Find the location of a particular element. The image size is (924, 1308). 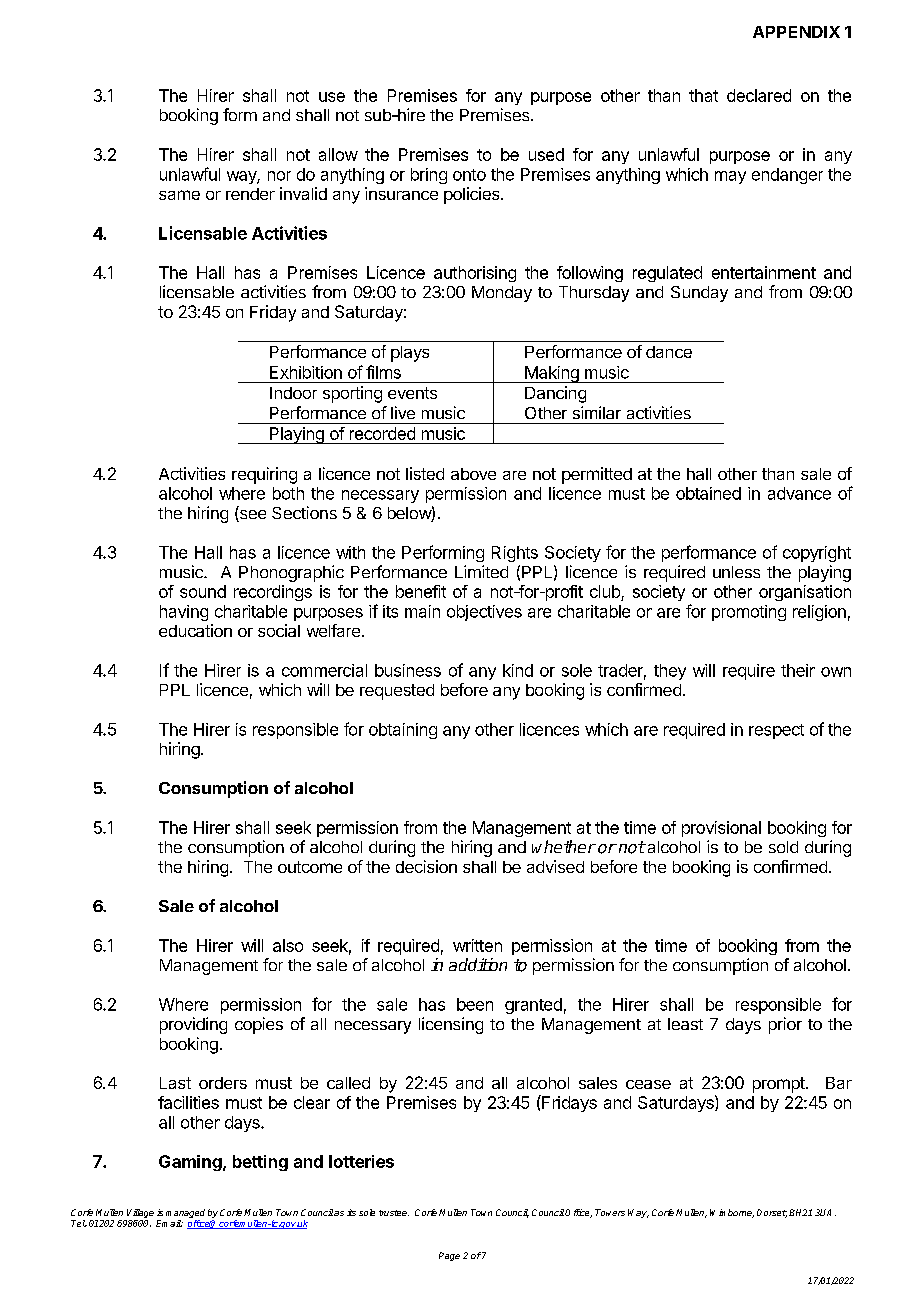

objectives is located at coordinates (484, 613).
